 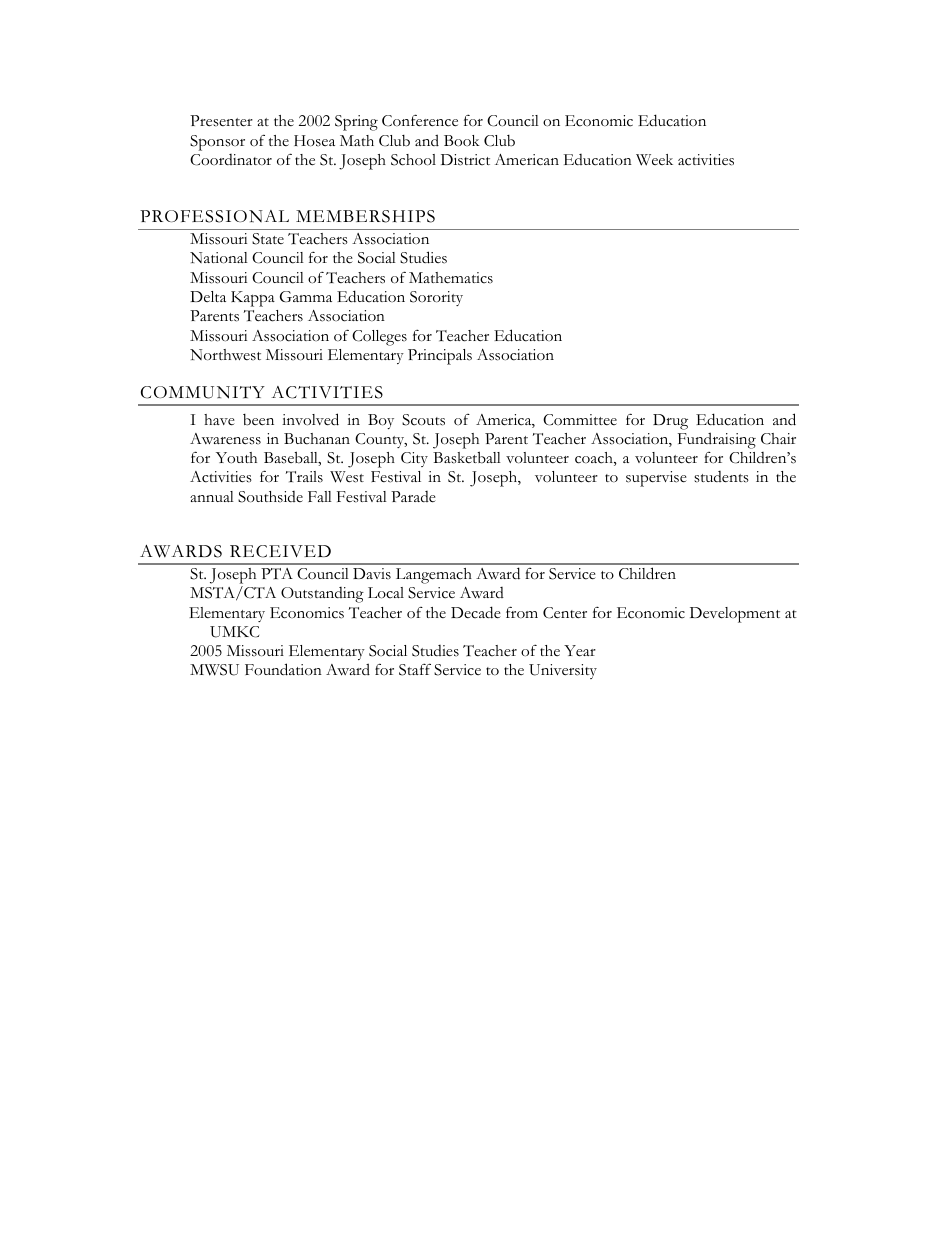 I want to click on Foundation, so click(x=283, y=669).
